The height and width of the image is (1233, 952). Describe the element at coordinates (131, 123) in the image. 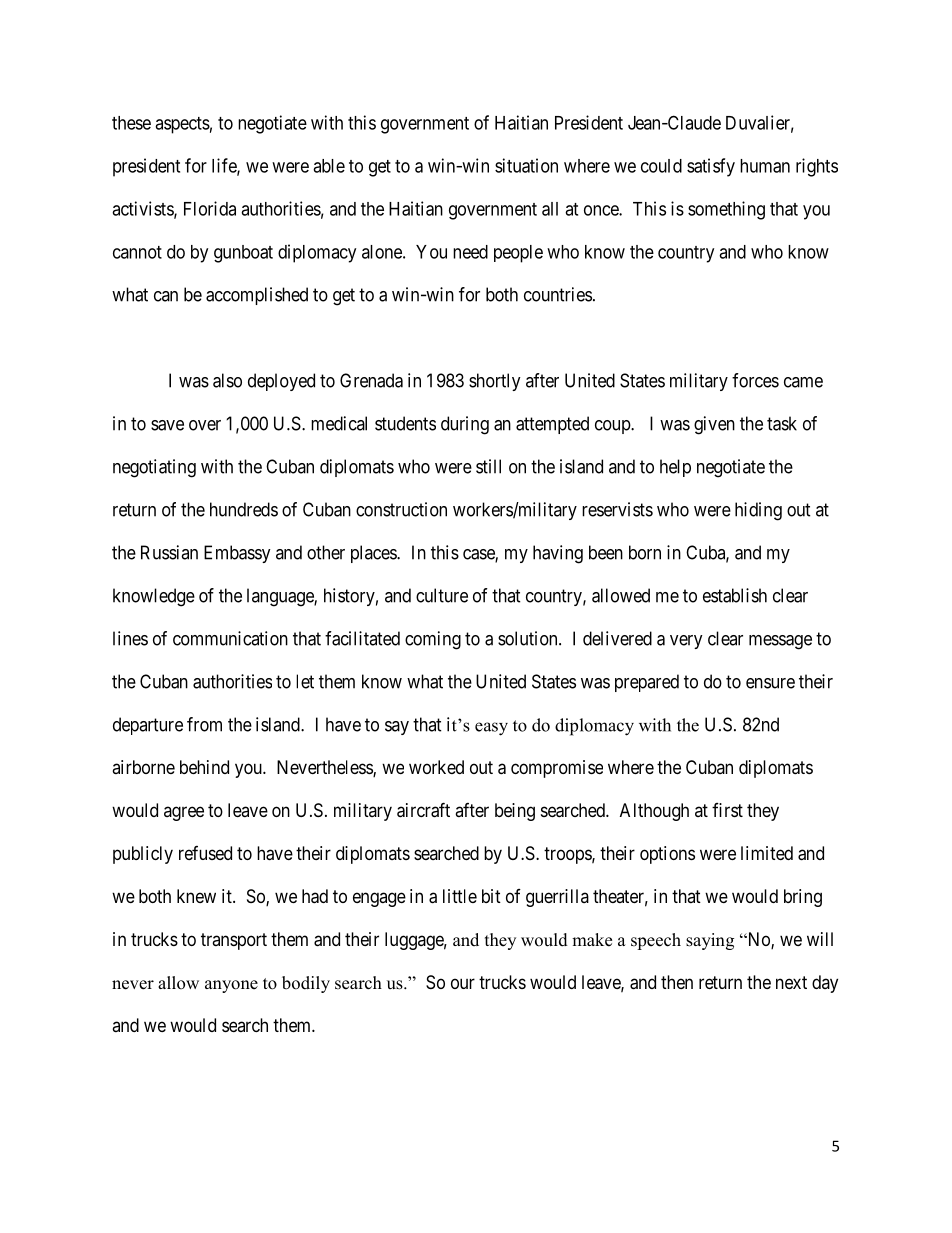

I see `these` at that location.
